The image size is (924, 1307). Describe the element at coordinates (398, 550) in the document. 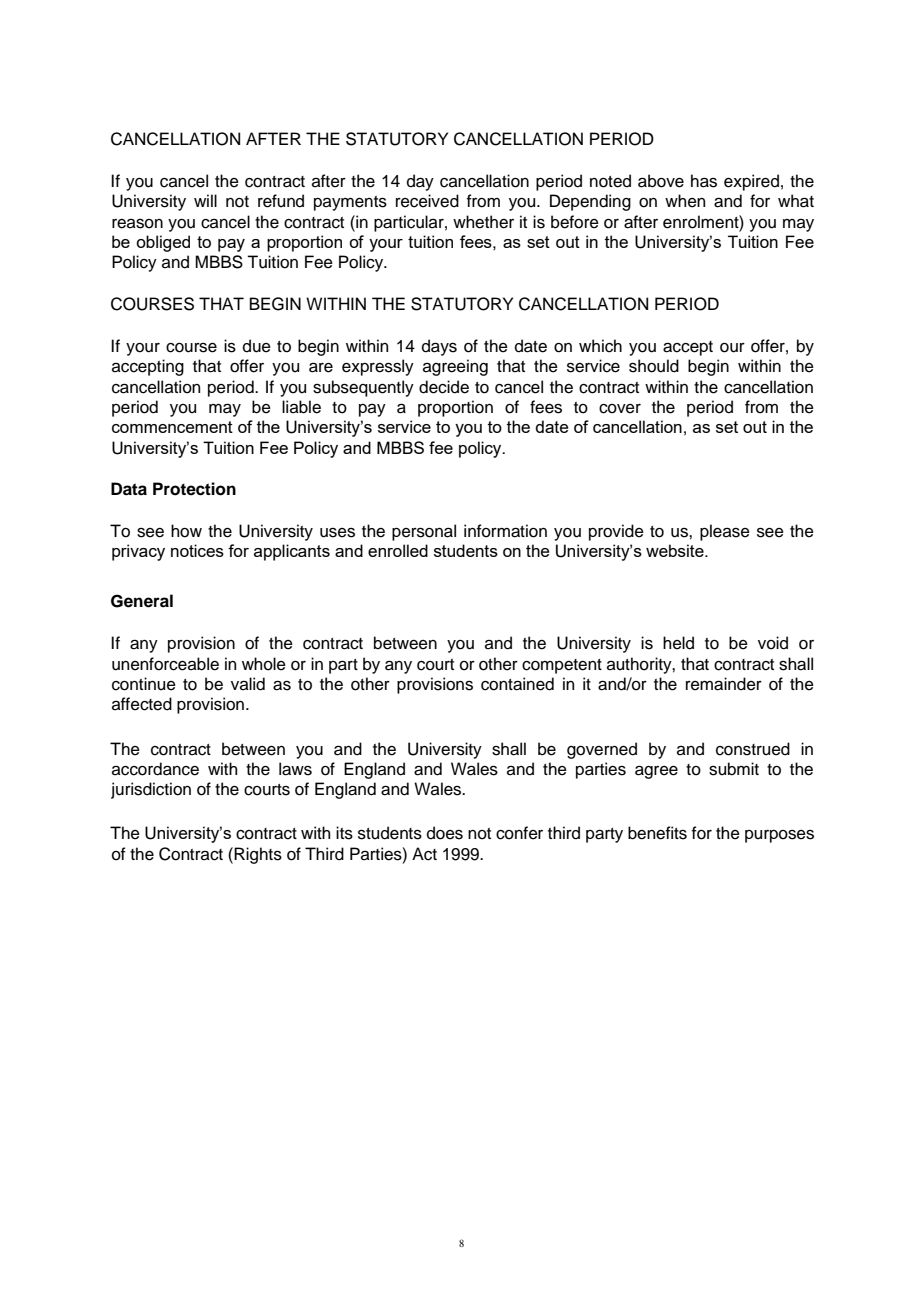

I see `enrolled` at that location.
